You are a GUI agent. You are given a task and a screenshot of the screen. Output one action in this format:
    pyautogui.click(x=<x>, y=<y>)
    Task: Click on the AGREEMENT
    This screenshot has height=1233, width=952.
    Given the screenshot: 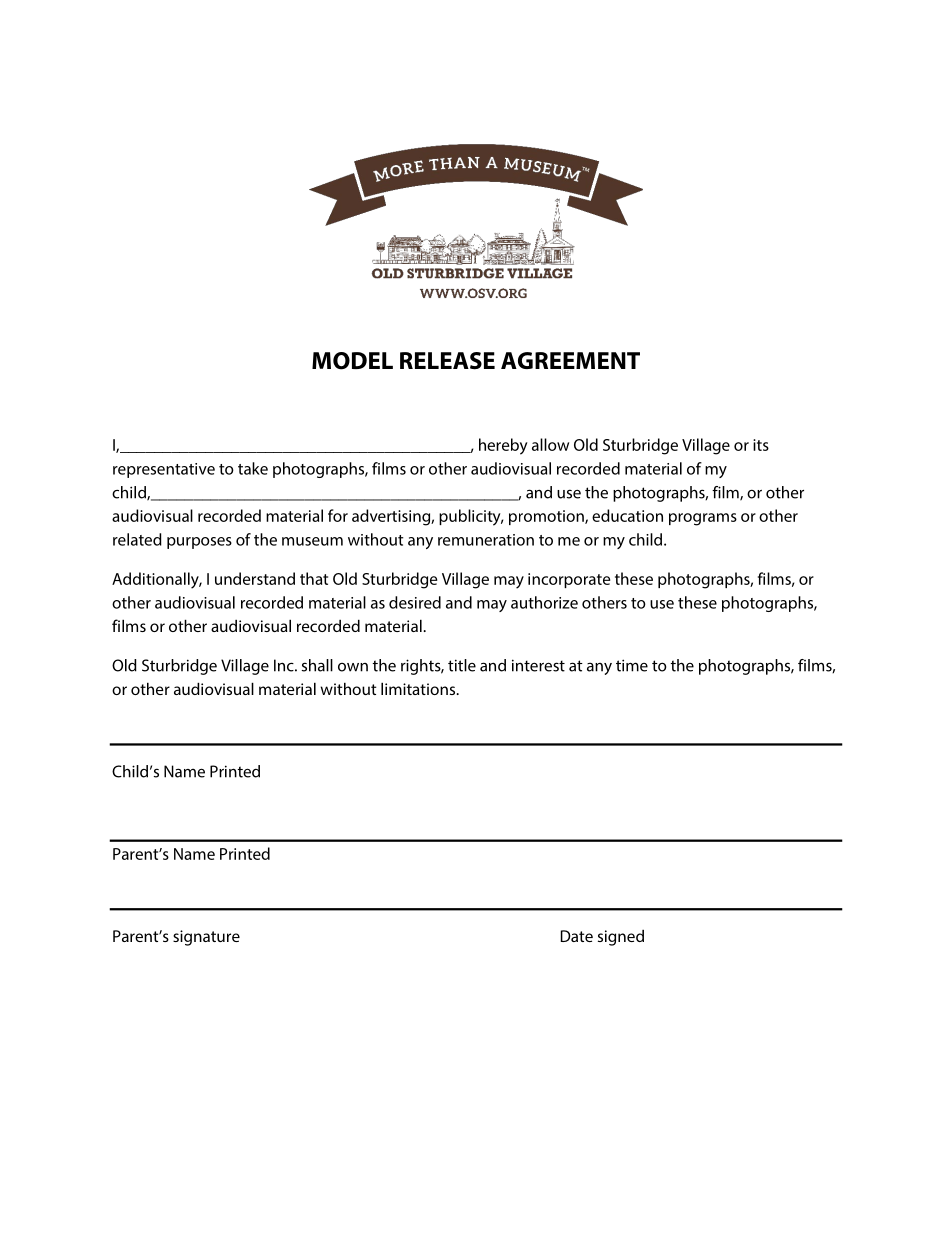 What is the action you would take?
    pyautogui.click(x=570, y=360)
